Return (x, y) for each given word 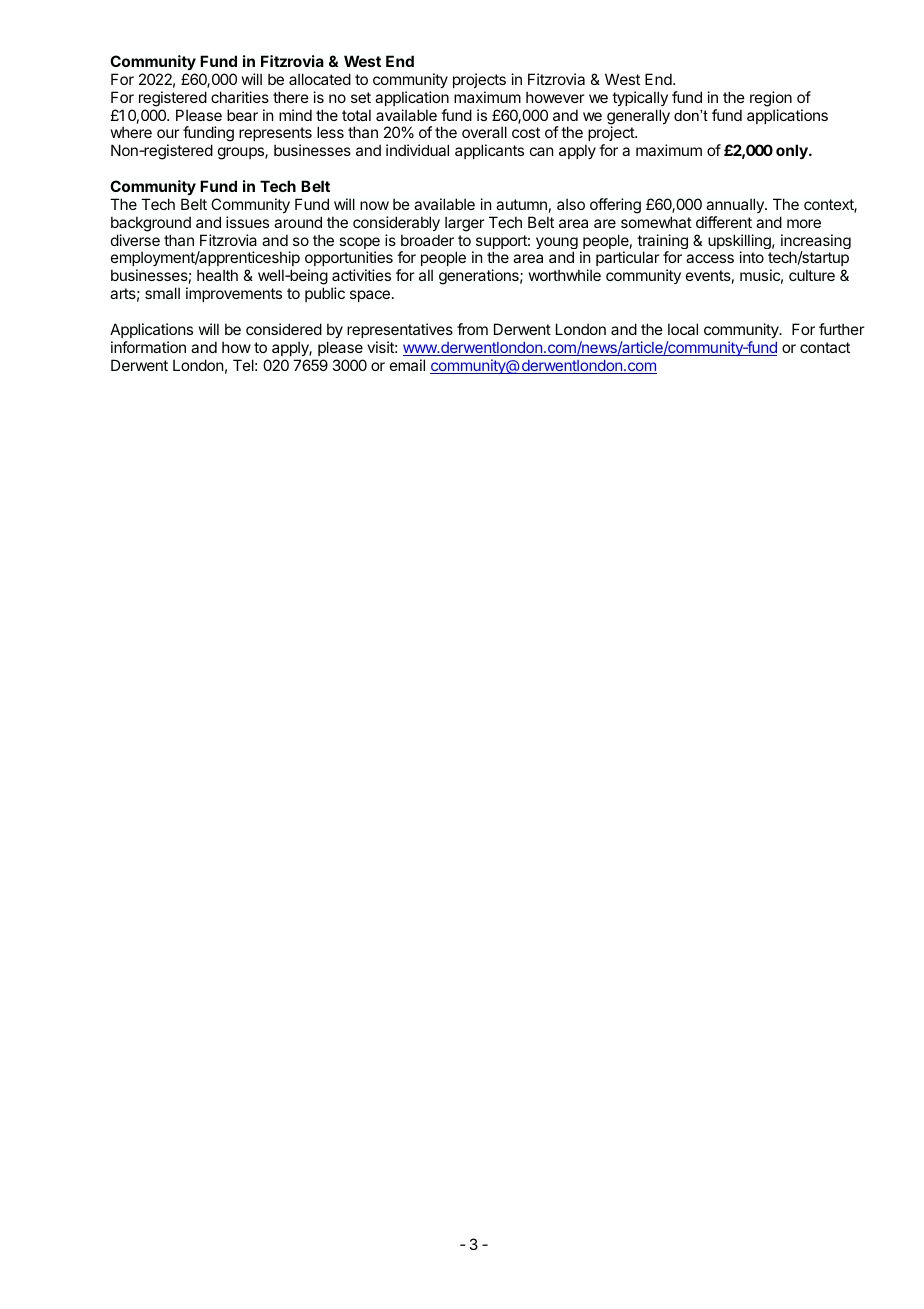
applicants (489, 151)
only (793, 151)
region (771, 99)
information (148, 347)
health (217, 275)
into (752, 257)
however (555, 97)
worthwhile (565, 275)
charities (240, 97)
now (374, 205)
